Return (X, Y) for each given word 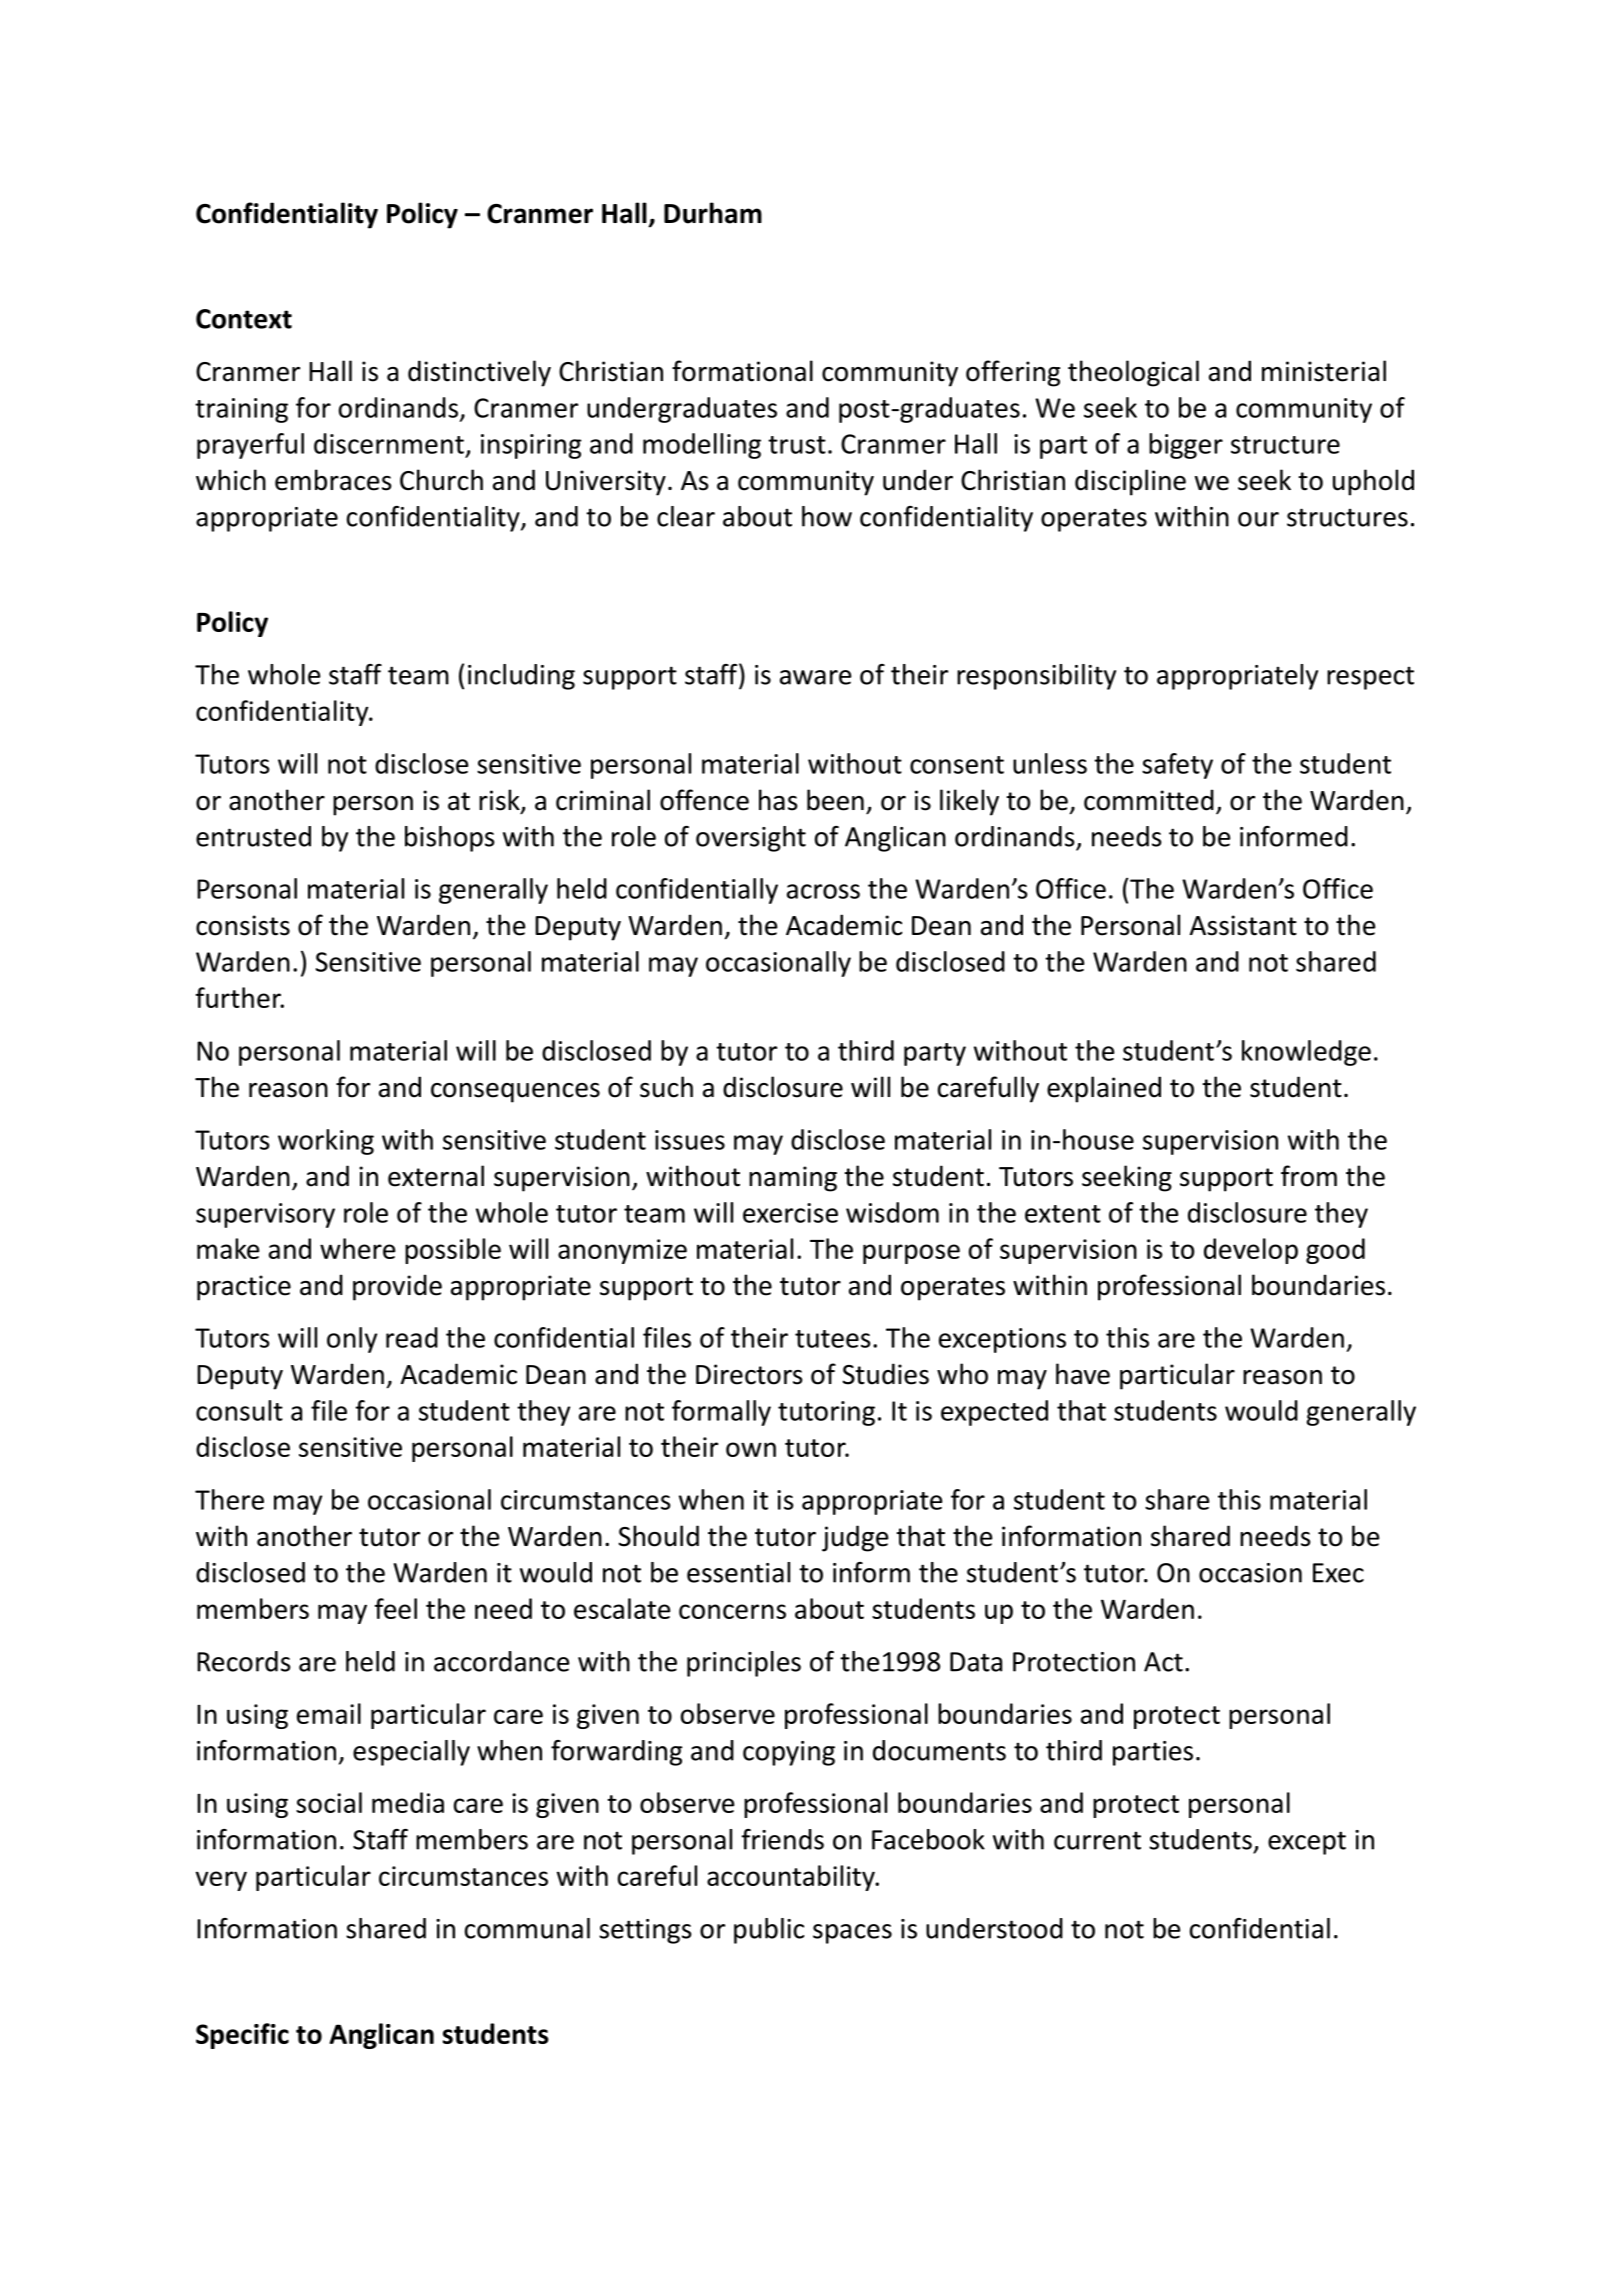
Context (244, 319)
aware (816, 677)
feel (396, 1608)
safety (1177, 766)
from (1309, 1176)
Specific (242, 2036)
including (521, 677)
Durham (713, 213)
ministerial (1324, 371)
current (1097, 1841)
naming (793, 1179)
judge (855, 1538)
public (769, 1931)
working (326, 1142)
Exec (1338, 1573)
